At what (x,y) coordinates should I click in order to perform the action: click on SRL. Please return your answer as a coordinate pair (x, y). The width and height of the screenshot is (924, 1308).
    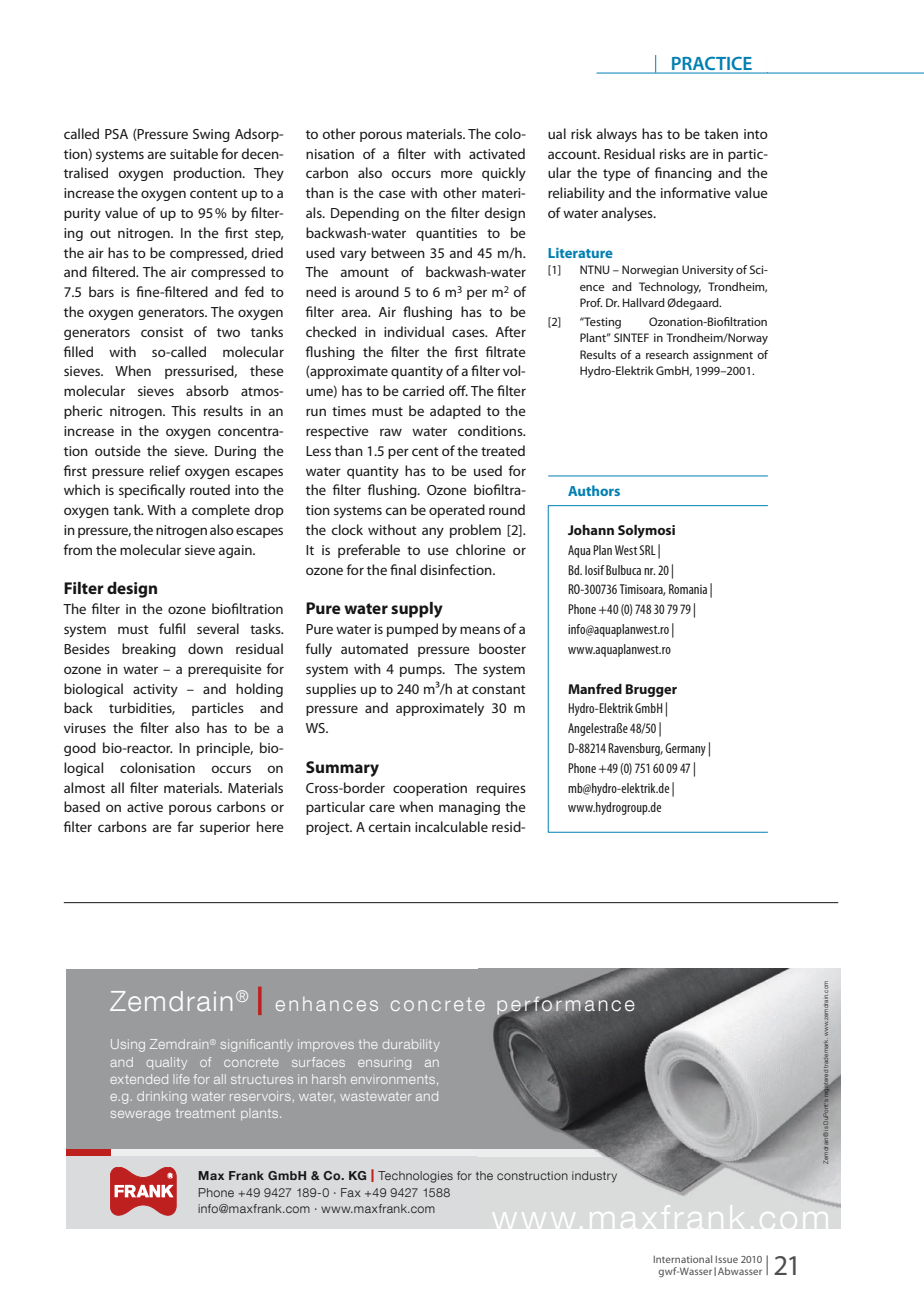
    Looking at the image, I should click on (647, 550).
